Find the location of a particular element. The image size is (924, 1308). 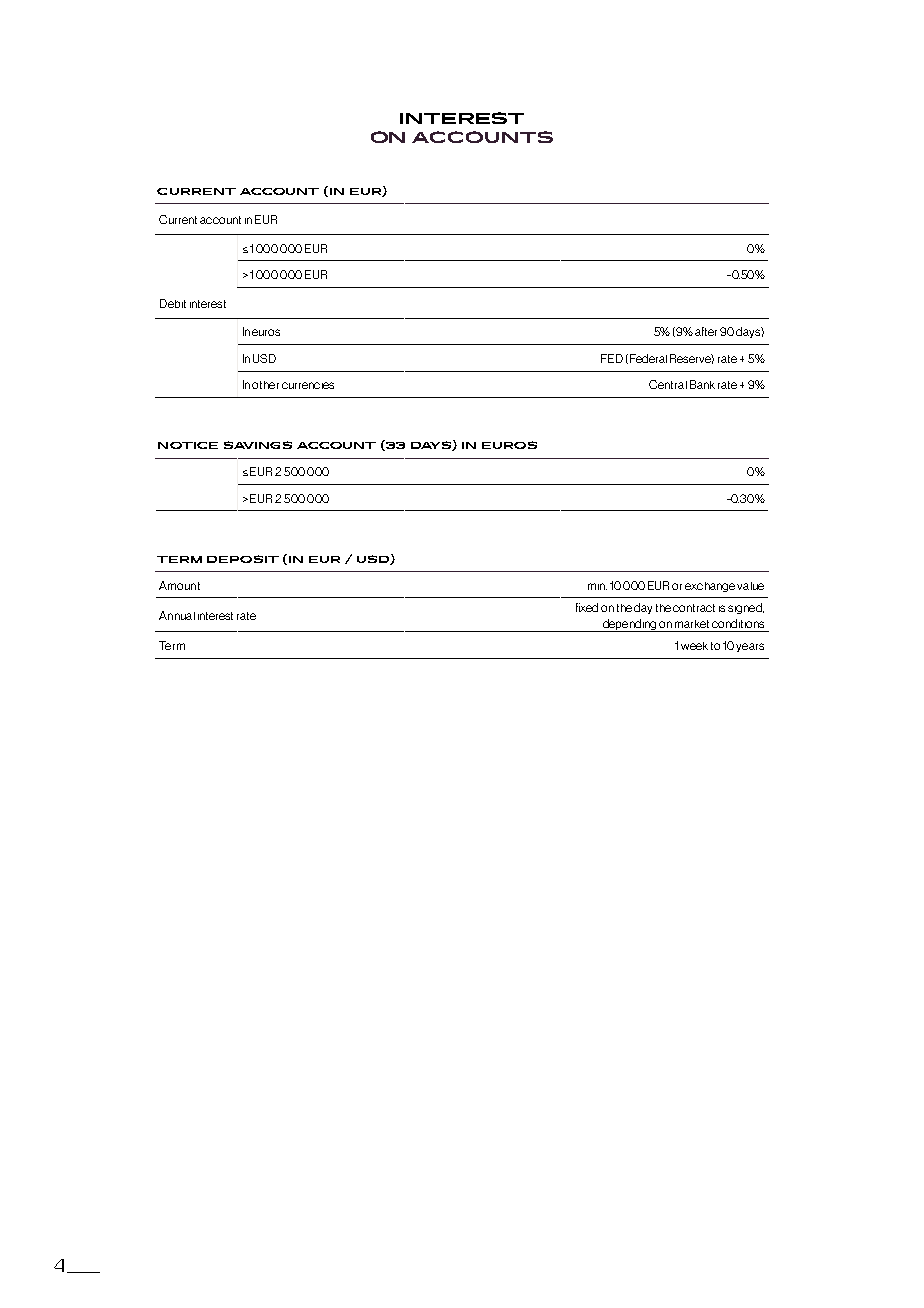

Debit is located at coordinates (173, 303).
